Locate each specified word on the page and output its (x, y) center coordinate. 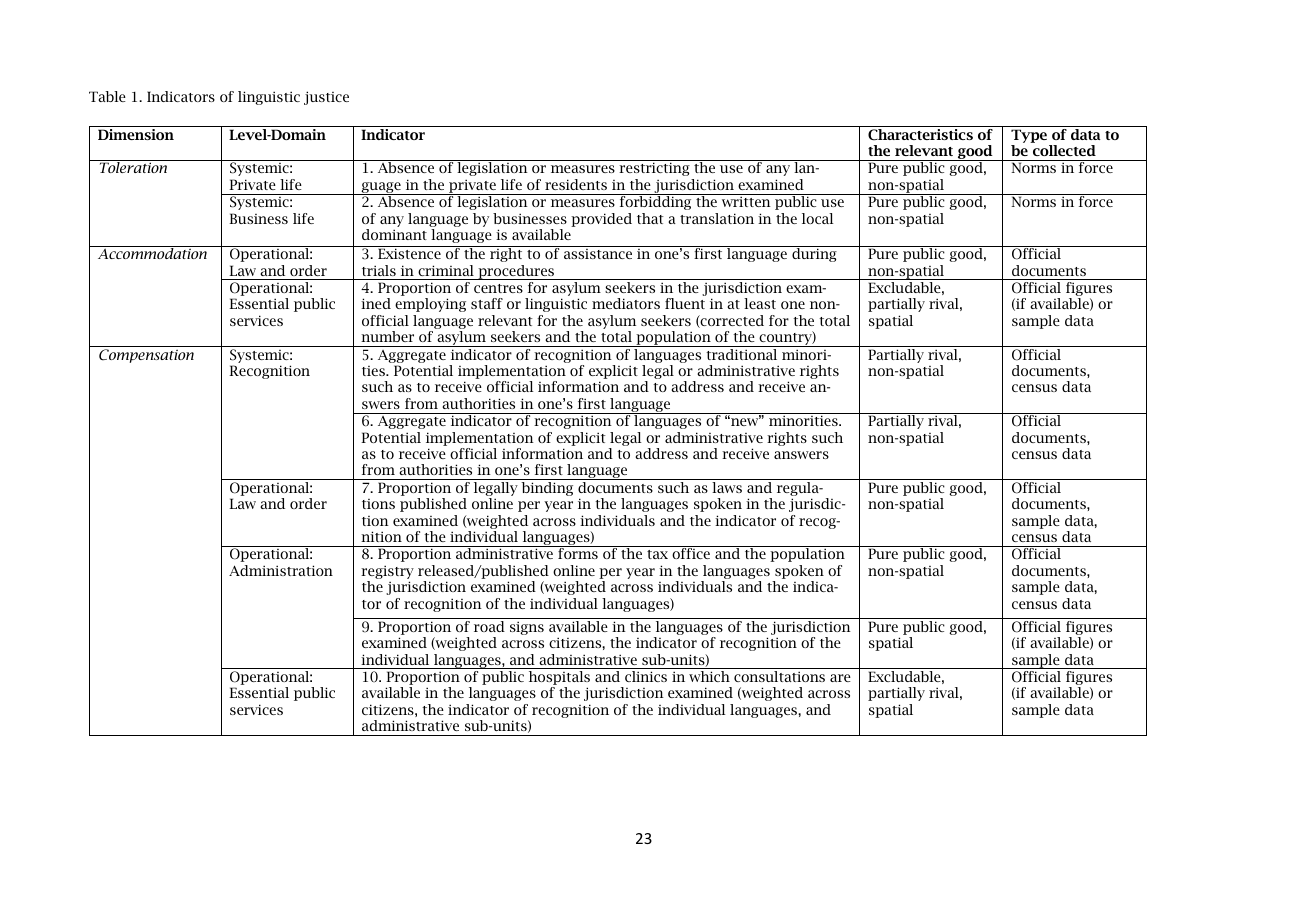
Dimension (136, 134)
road (489, 626)
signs (527, 628)
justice (326, 98)
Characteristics (920, 135)
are (840, 678)
